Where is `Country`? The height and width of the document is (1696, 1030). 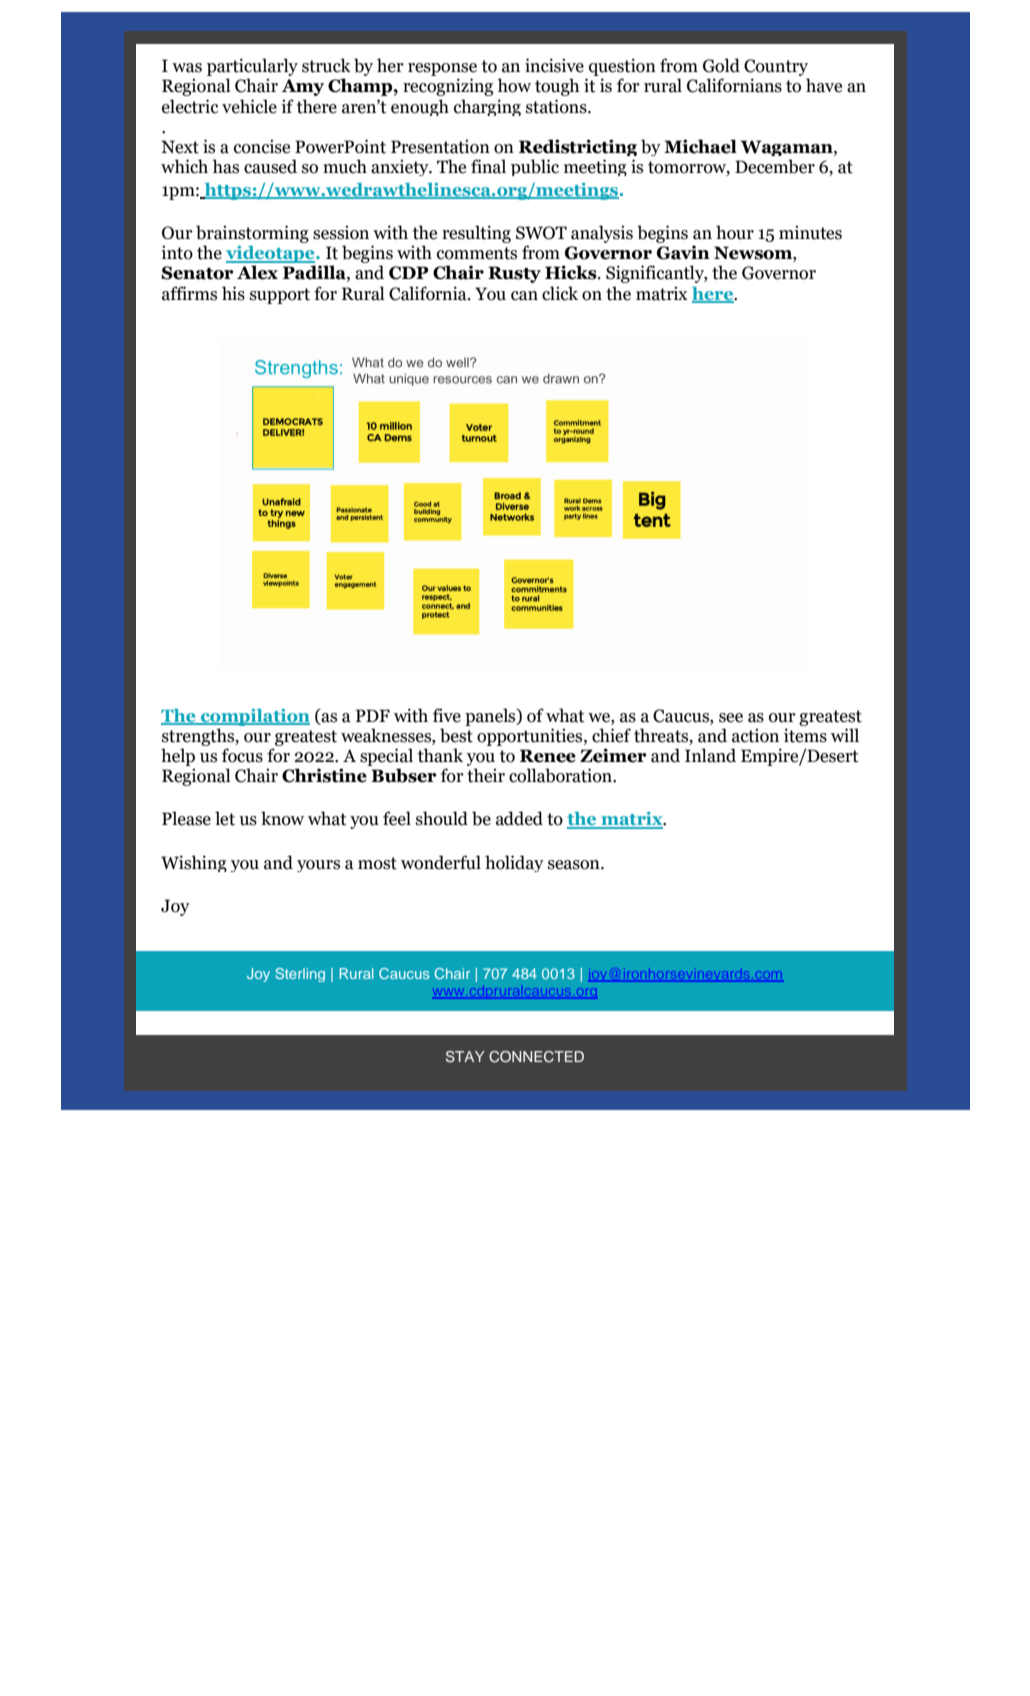
Country is located at coordinates (776, 69).
